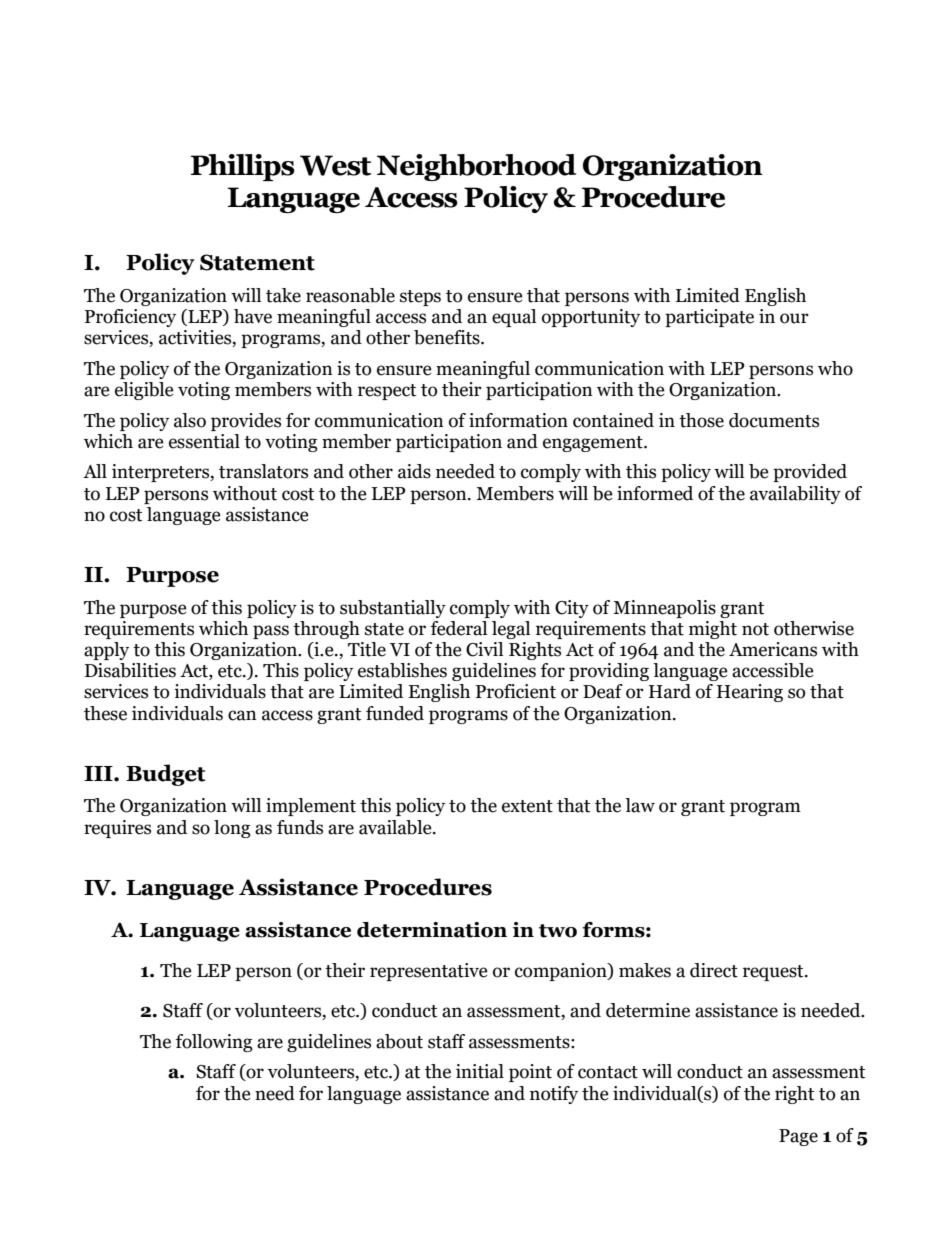  I want to click on direct, so click(714, 970).
